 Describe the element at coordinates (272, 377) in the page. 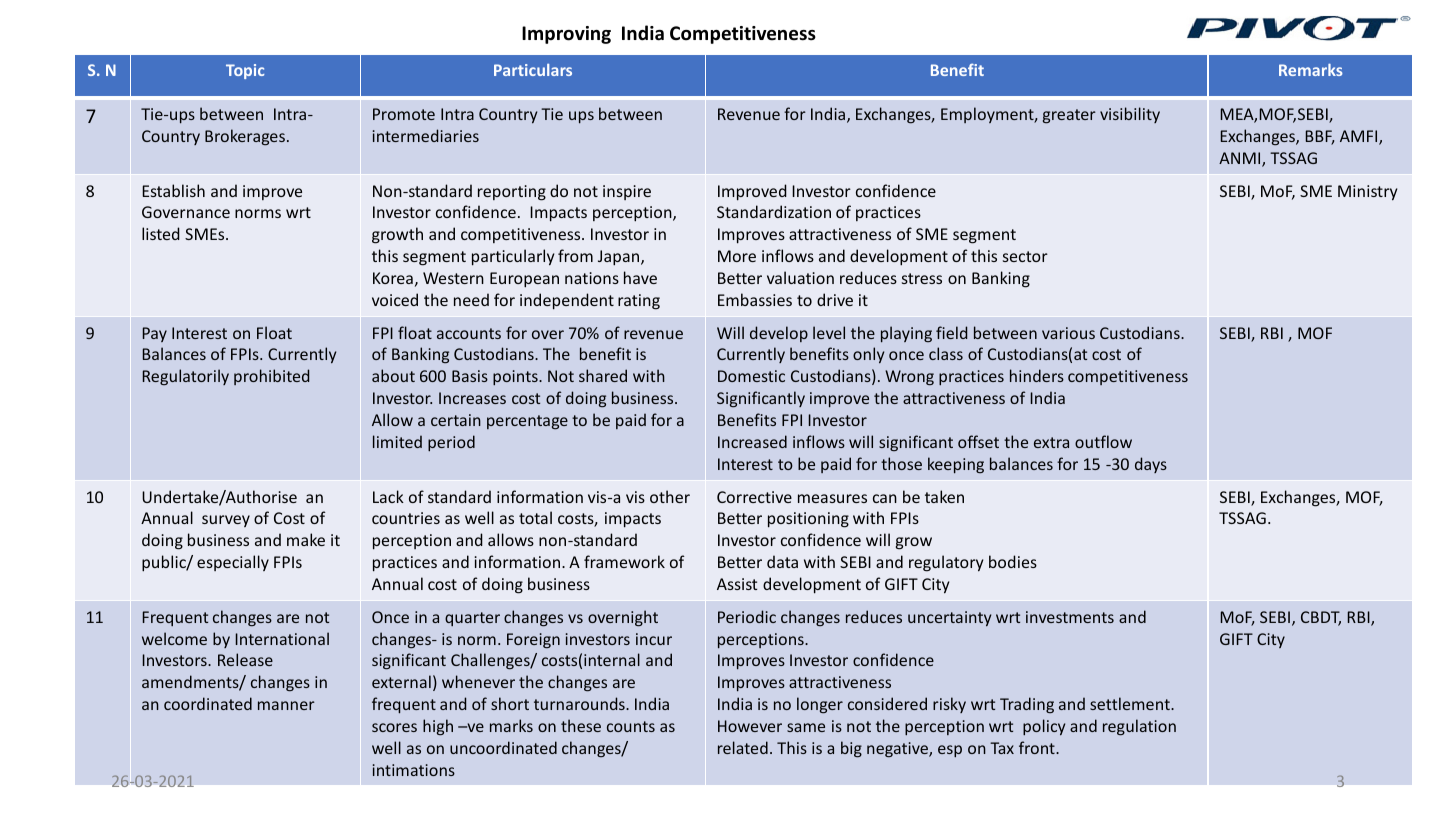

I see `prohibited` at that location.
